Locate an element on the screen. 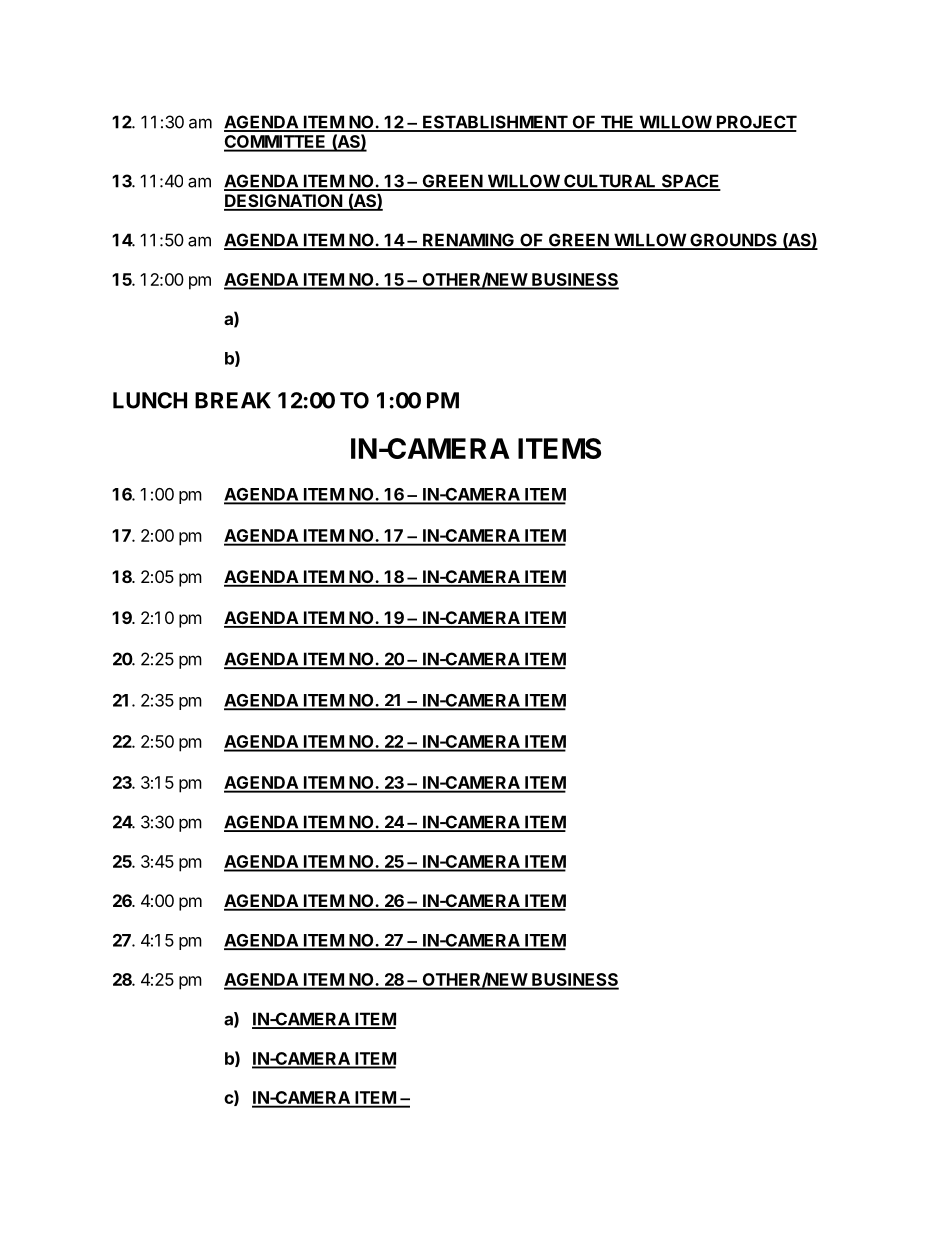 The height and width of the screenshot is (1233, 952). GROUNDS is located at coordinates (733, 241).
